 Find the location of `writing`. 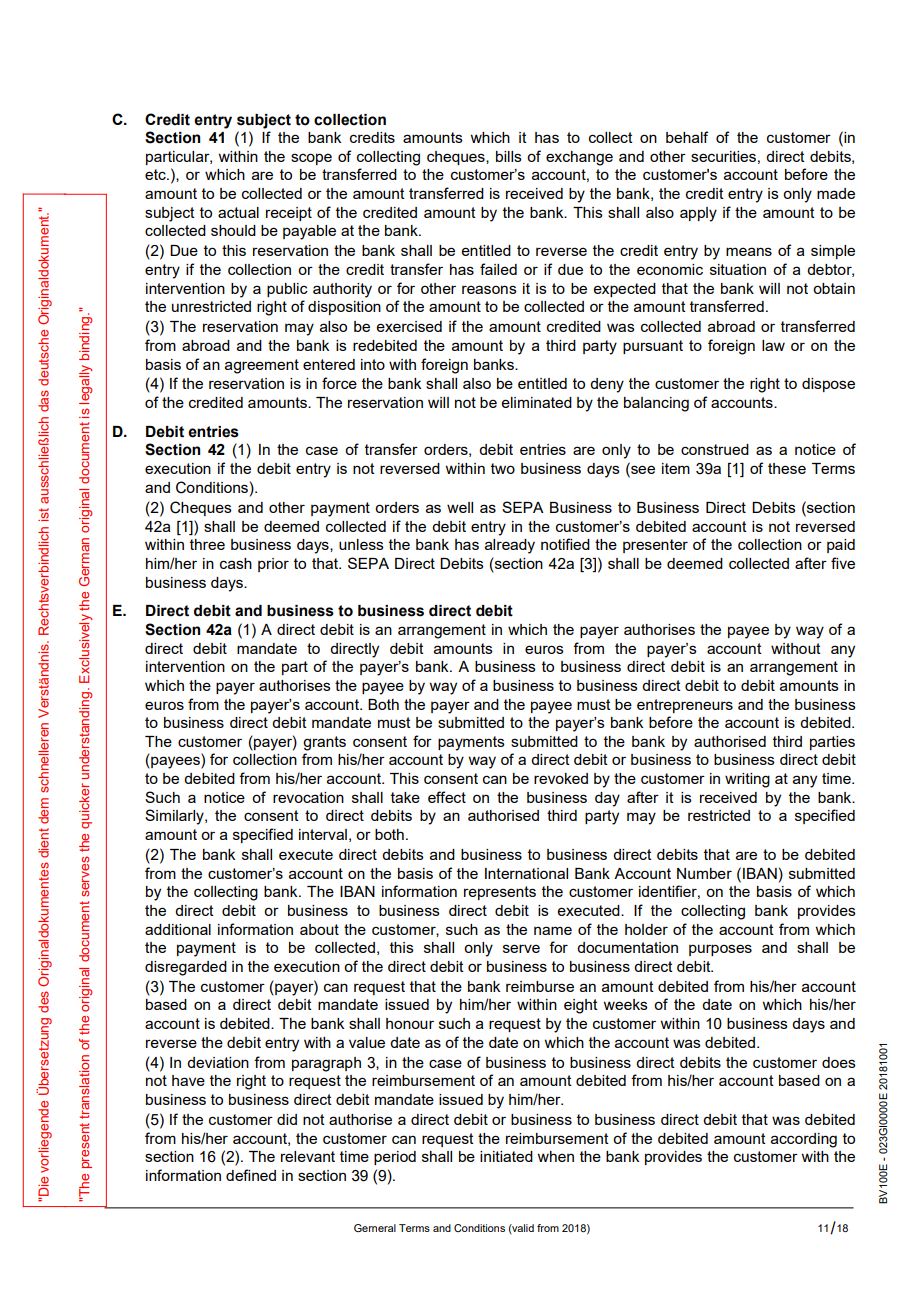

writing is located at coordinates (747, 780).
